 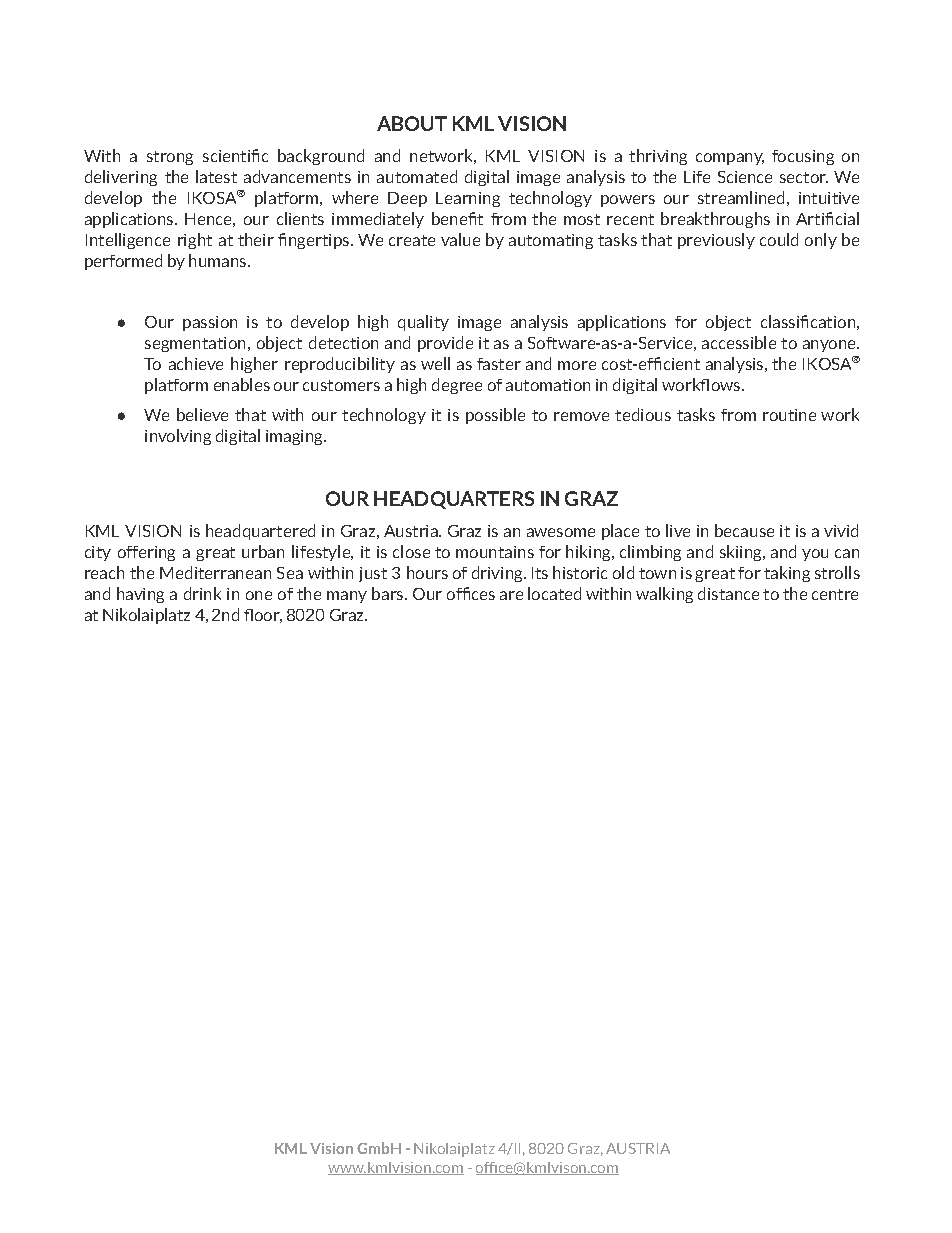 I want to click on involving, so click(x=178, y=437).
